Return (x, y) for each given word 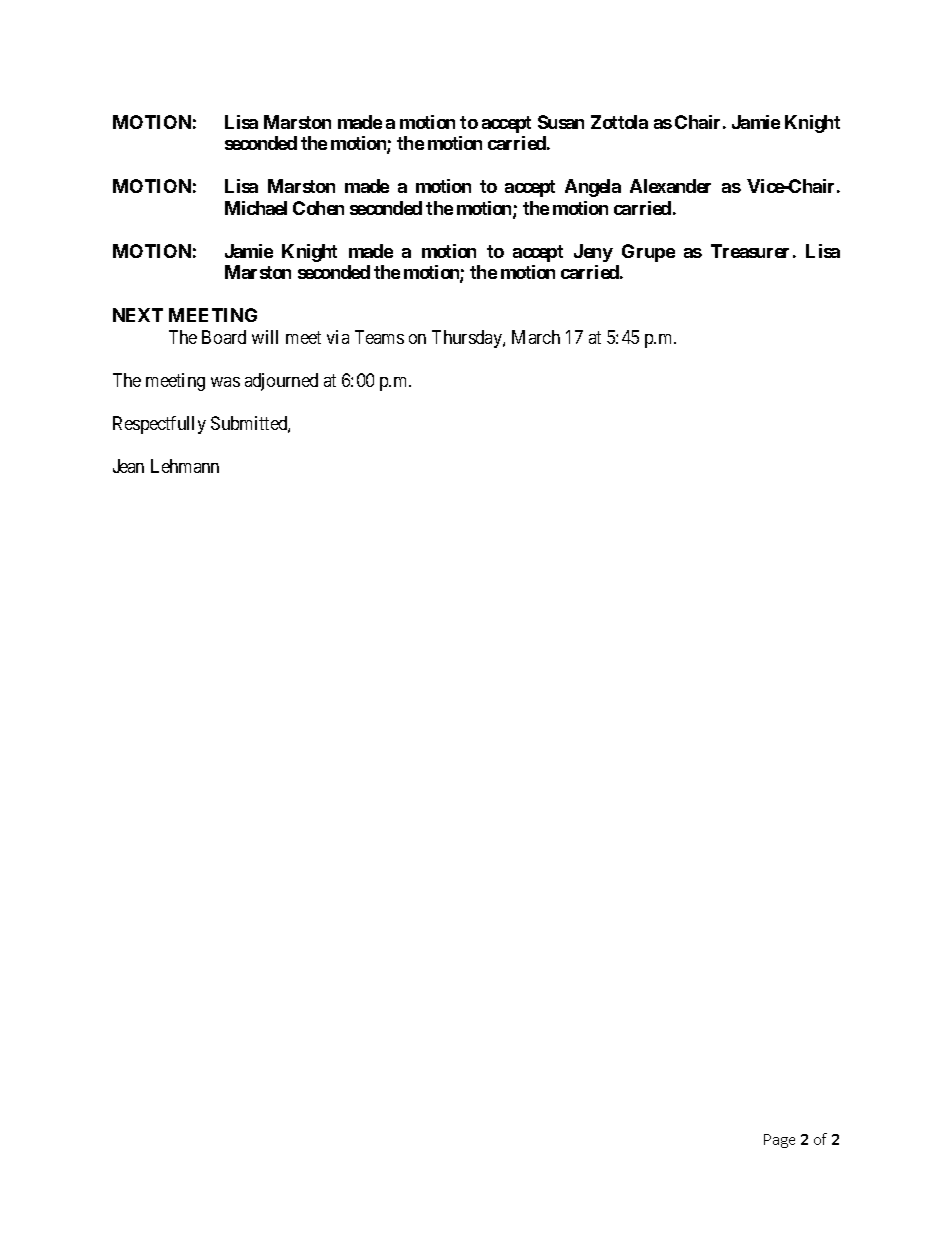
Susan (561, 122)
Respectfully (159, 425)
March (536, 337)
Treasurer (750, 251)
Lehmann (185, 466)
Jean (128, 466)
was (225, 382)
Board (224, 337)
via (338, 337)
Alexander (670, 186)
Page (779, 1141)
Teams (379, 337)
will (265, 337)
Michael (256, 208)
